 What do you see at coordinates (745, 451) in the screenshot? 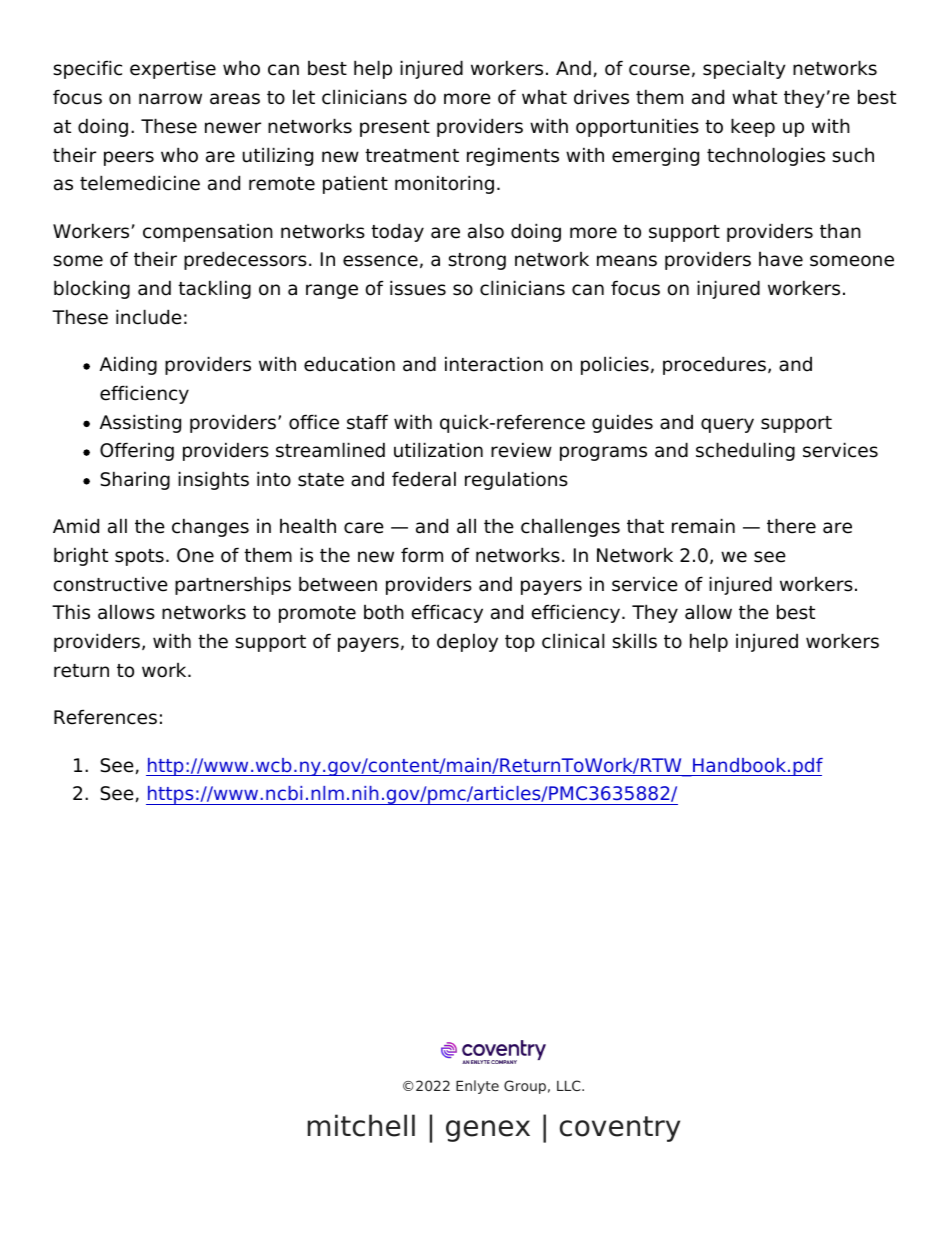
I see `scheduling` at bounding box center [745, 451].
